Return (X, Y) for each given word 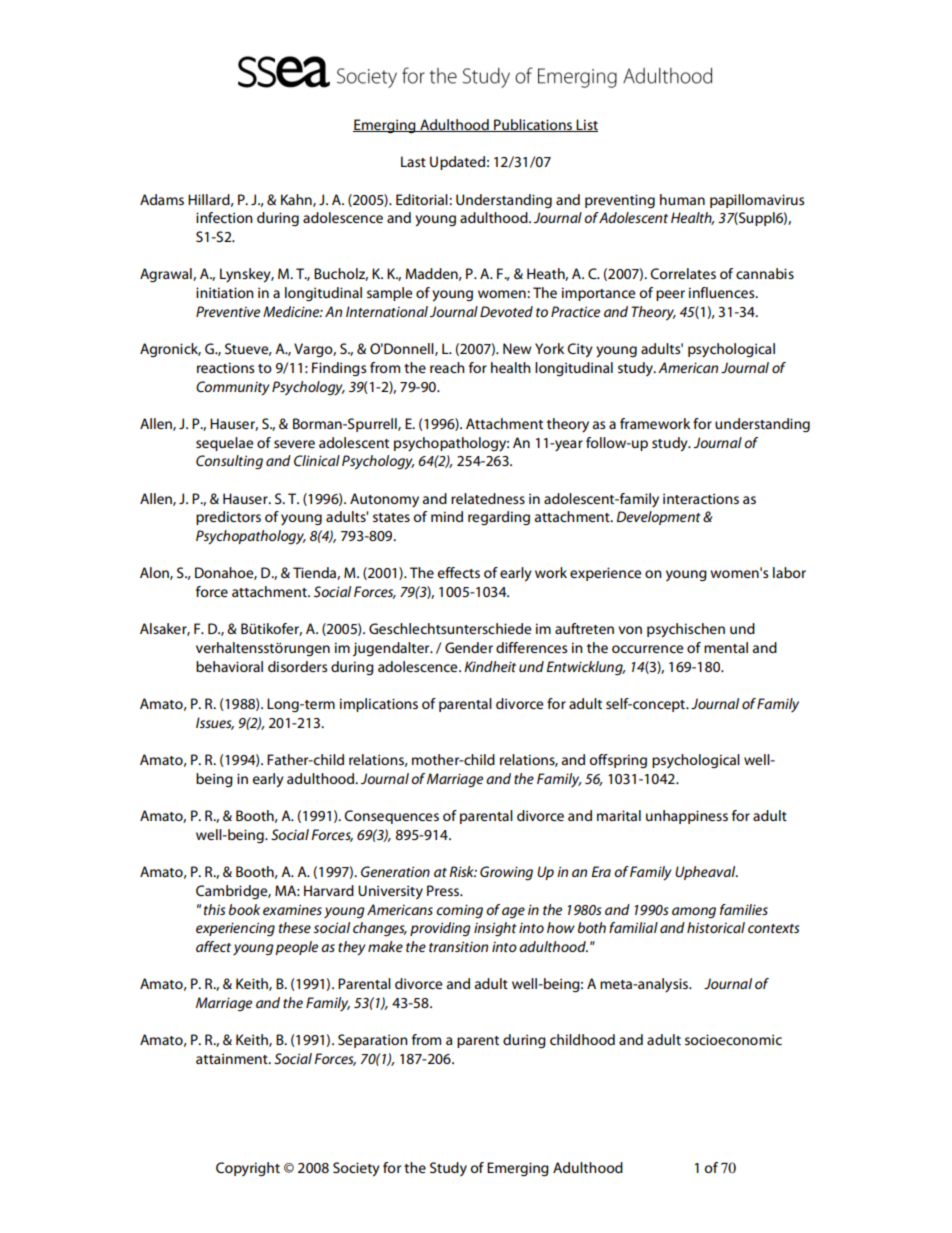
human (682, 199)
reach (447, 367)
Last (413, 161)
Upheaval (706, 873)
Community (233, 388)
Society (356, 1169)
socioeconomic (733, 1039)
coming (459, 911)
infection (224, 217)
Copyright (248, 1169)
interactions (701, 498)
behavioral (229, 666)
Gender (469, 647)
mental (726, 647)
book (244, 909)
